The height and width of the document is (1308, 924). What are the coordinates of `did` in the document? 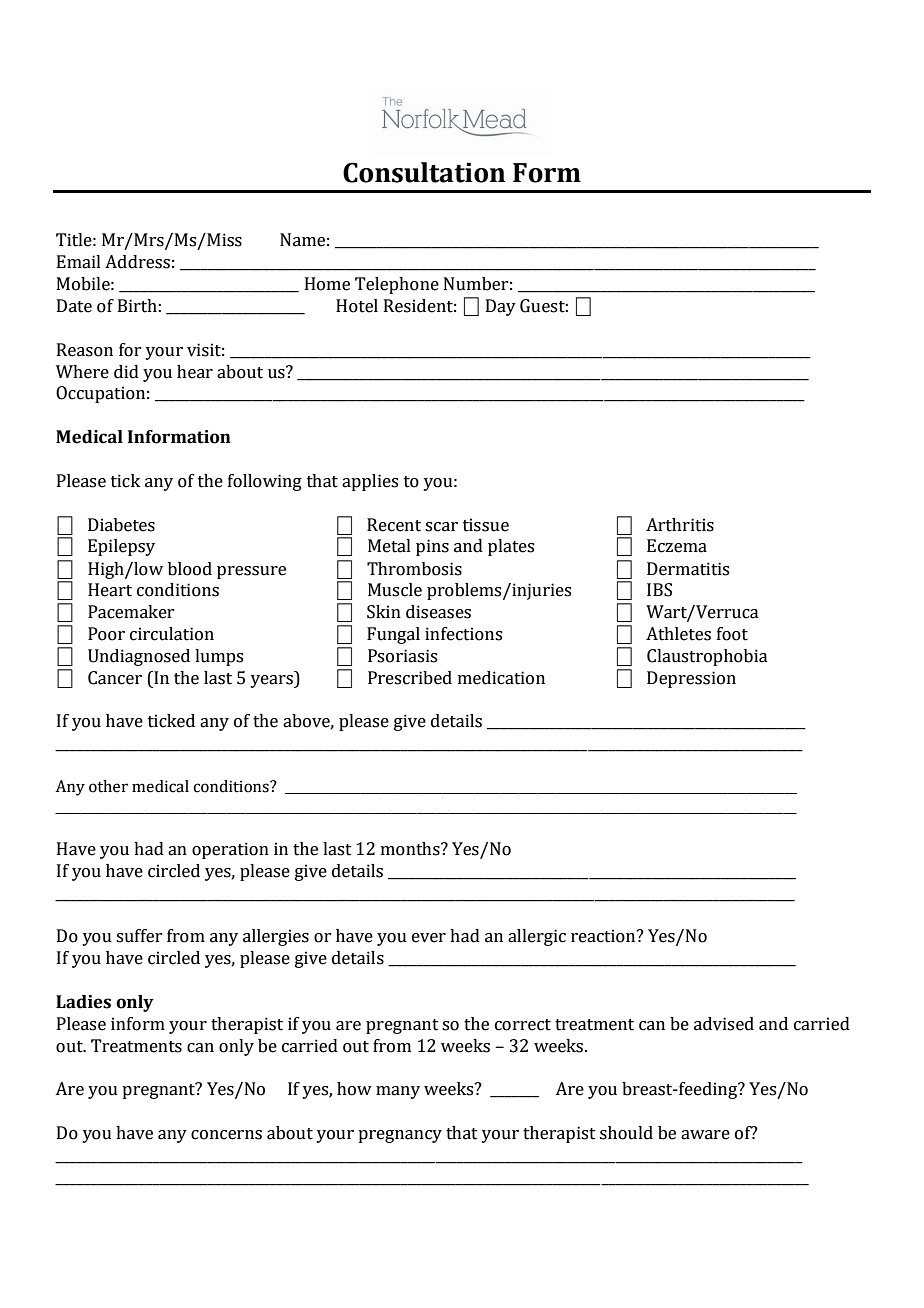 It's located at (126, 372).
